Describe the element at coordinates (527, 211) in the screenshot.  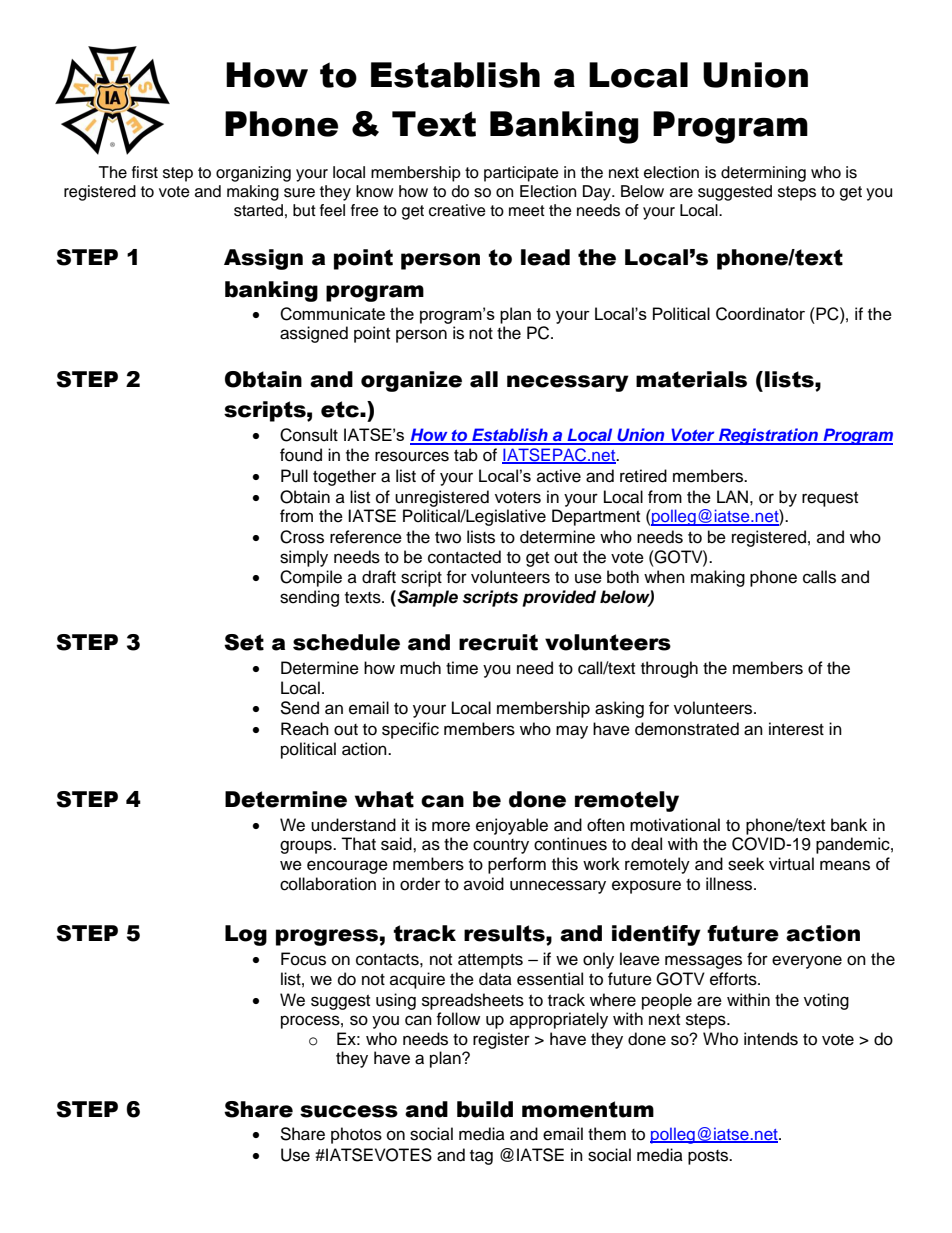
I see `meet` at that location.
